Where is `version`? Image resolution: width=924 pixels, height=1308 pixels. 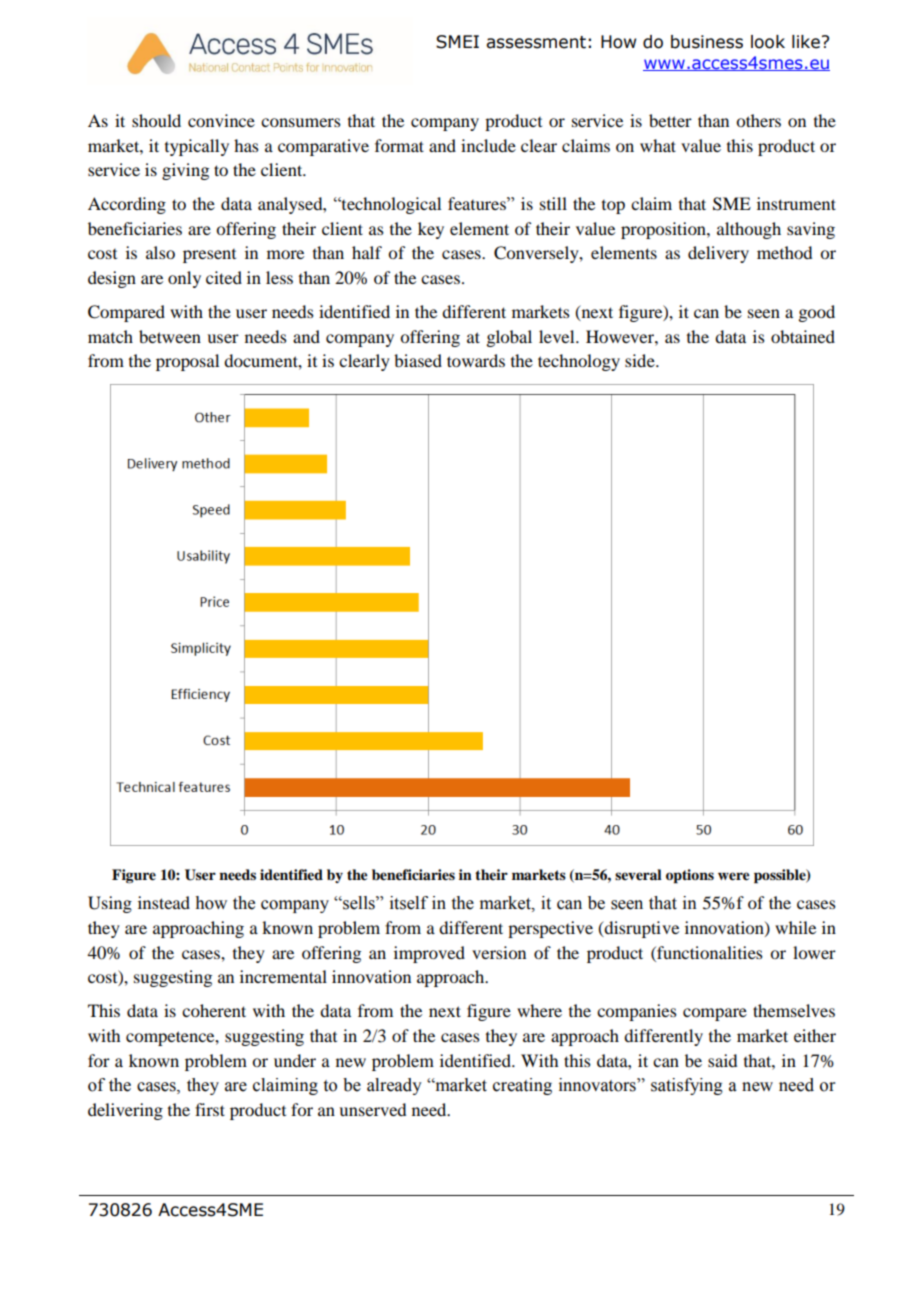
version is located at coordinates (499, 952).
